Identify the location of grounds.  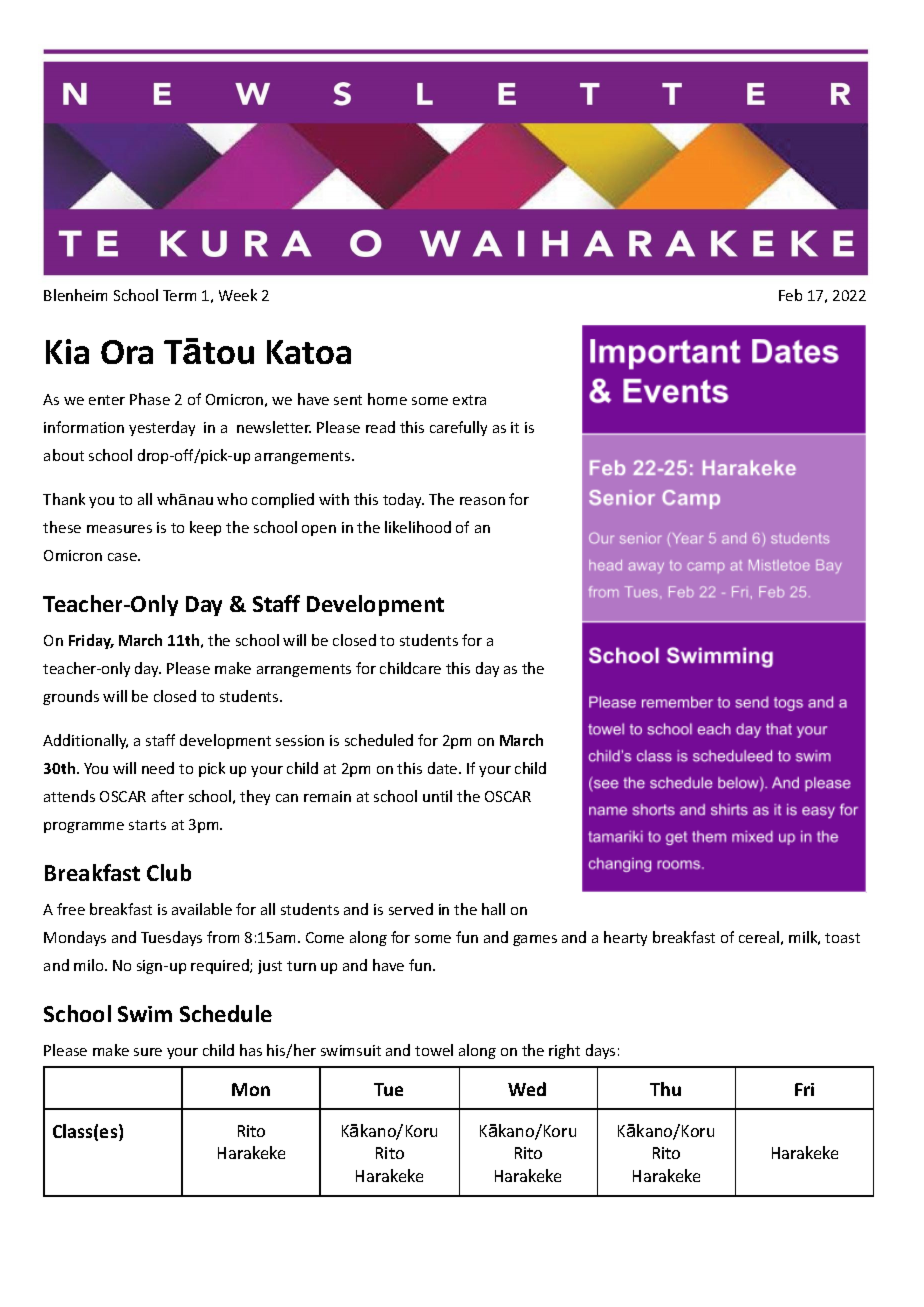
(71, 697).
